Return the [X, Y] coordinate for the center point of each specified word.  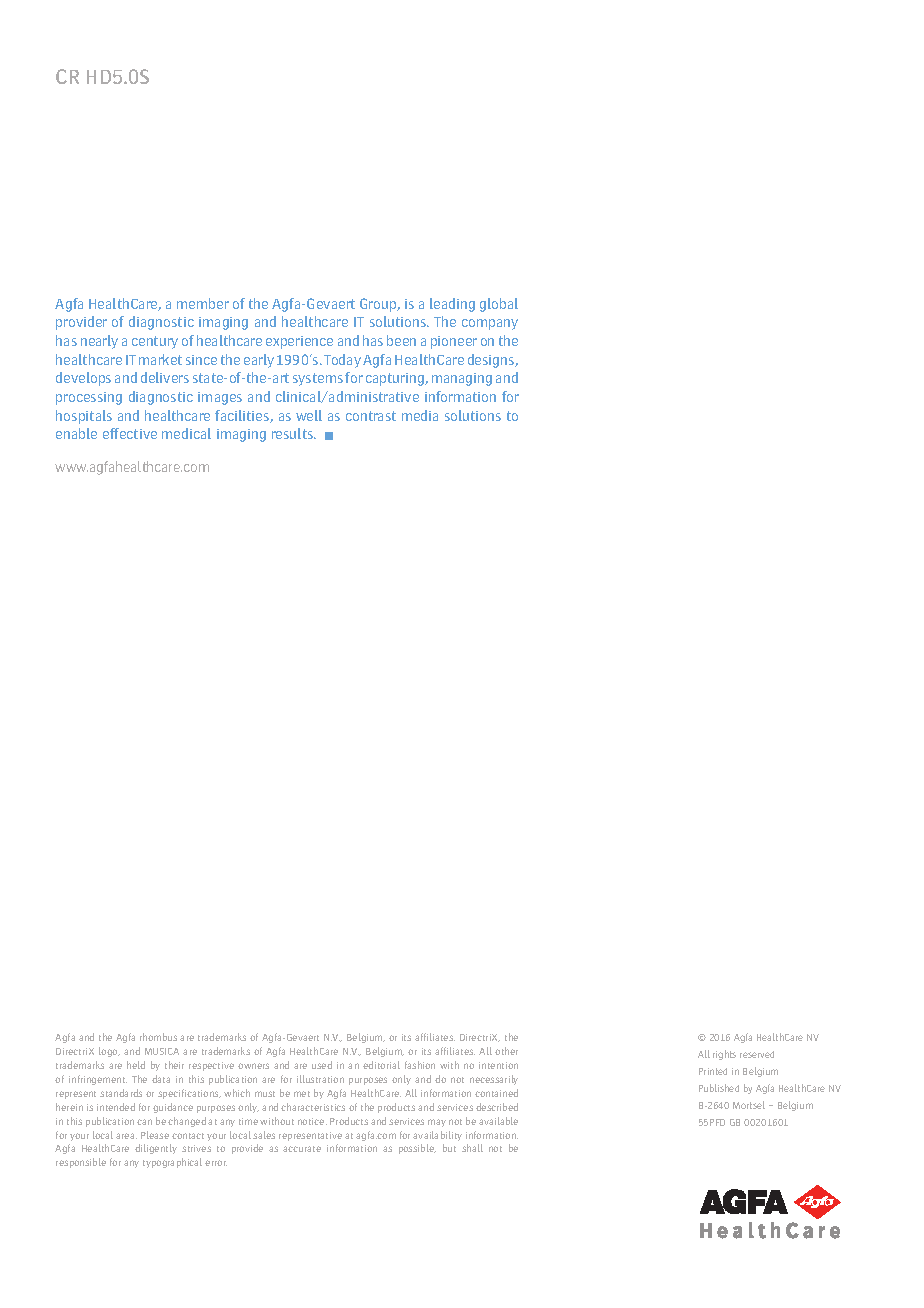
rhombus [158, 1037]
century [155, 342]
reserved [757, 1054]
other [506, 1051]
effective [130, 433]
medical [186, 433]
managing [462, 379]
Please [155, 1135]
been [401, 340]
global [499, 305]
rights [724, 1055]
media [420, 415]
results [293, 433]
